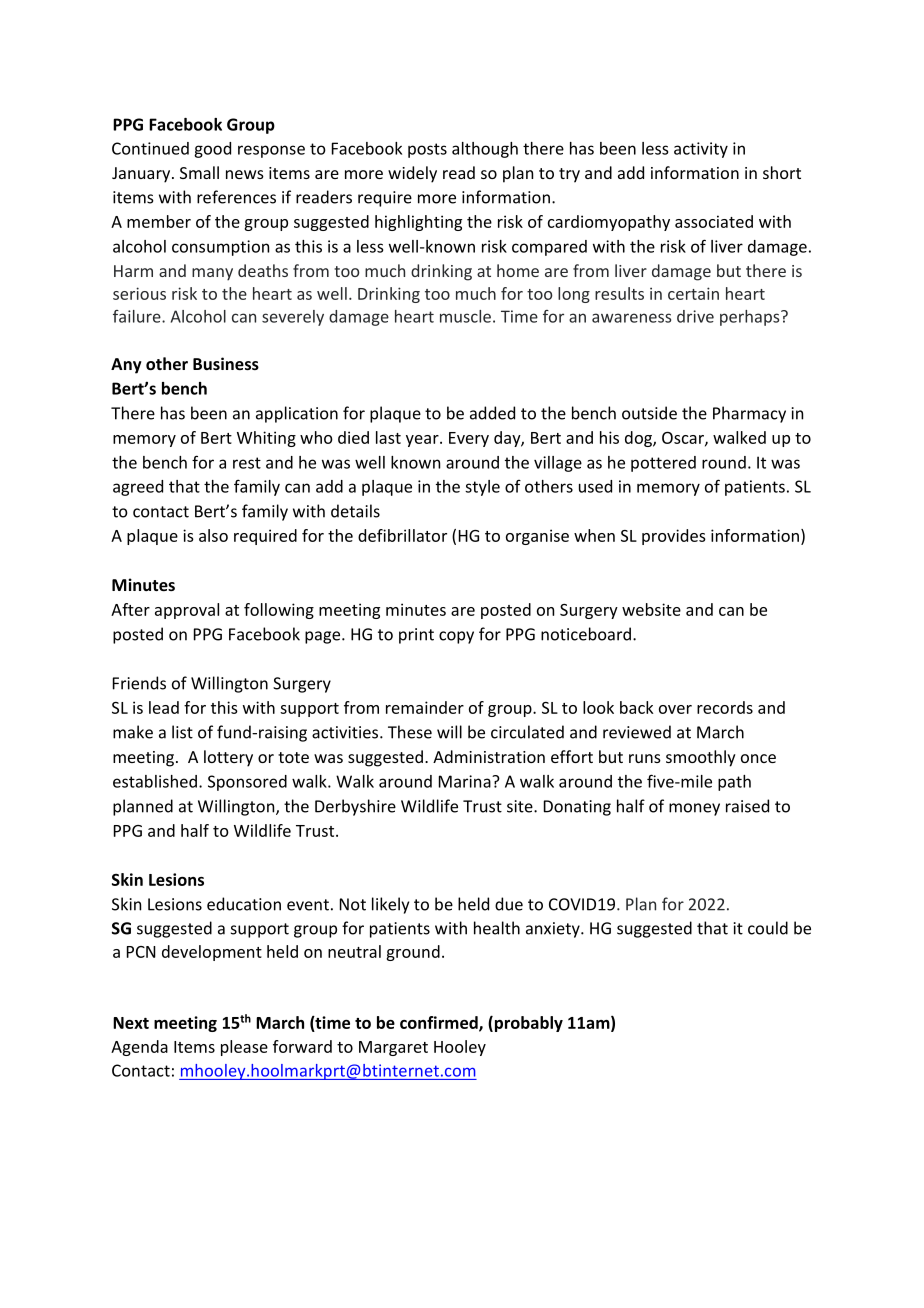 Image resolution: width=924 pixels, height=1308 pixels. Describe the element at coordinates (701, 150) in the document. I see `activity` at that location.
